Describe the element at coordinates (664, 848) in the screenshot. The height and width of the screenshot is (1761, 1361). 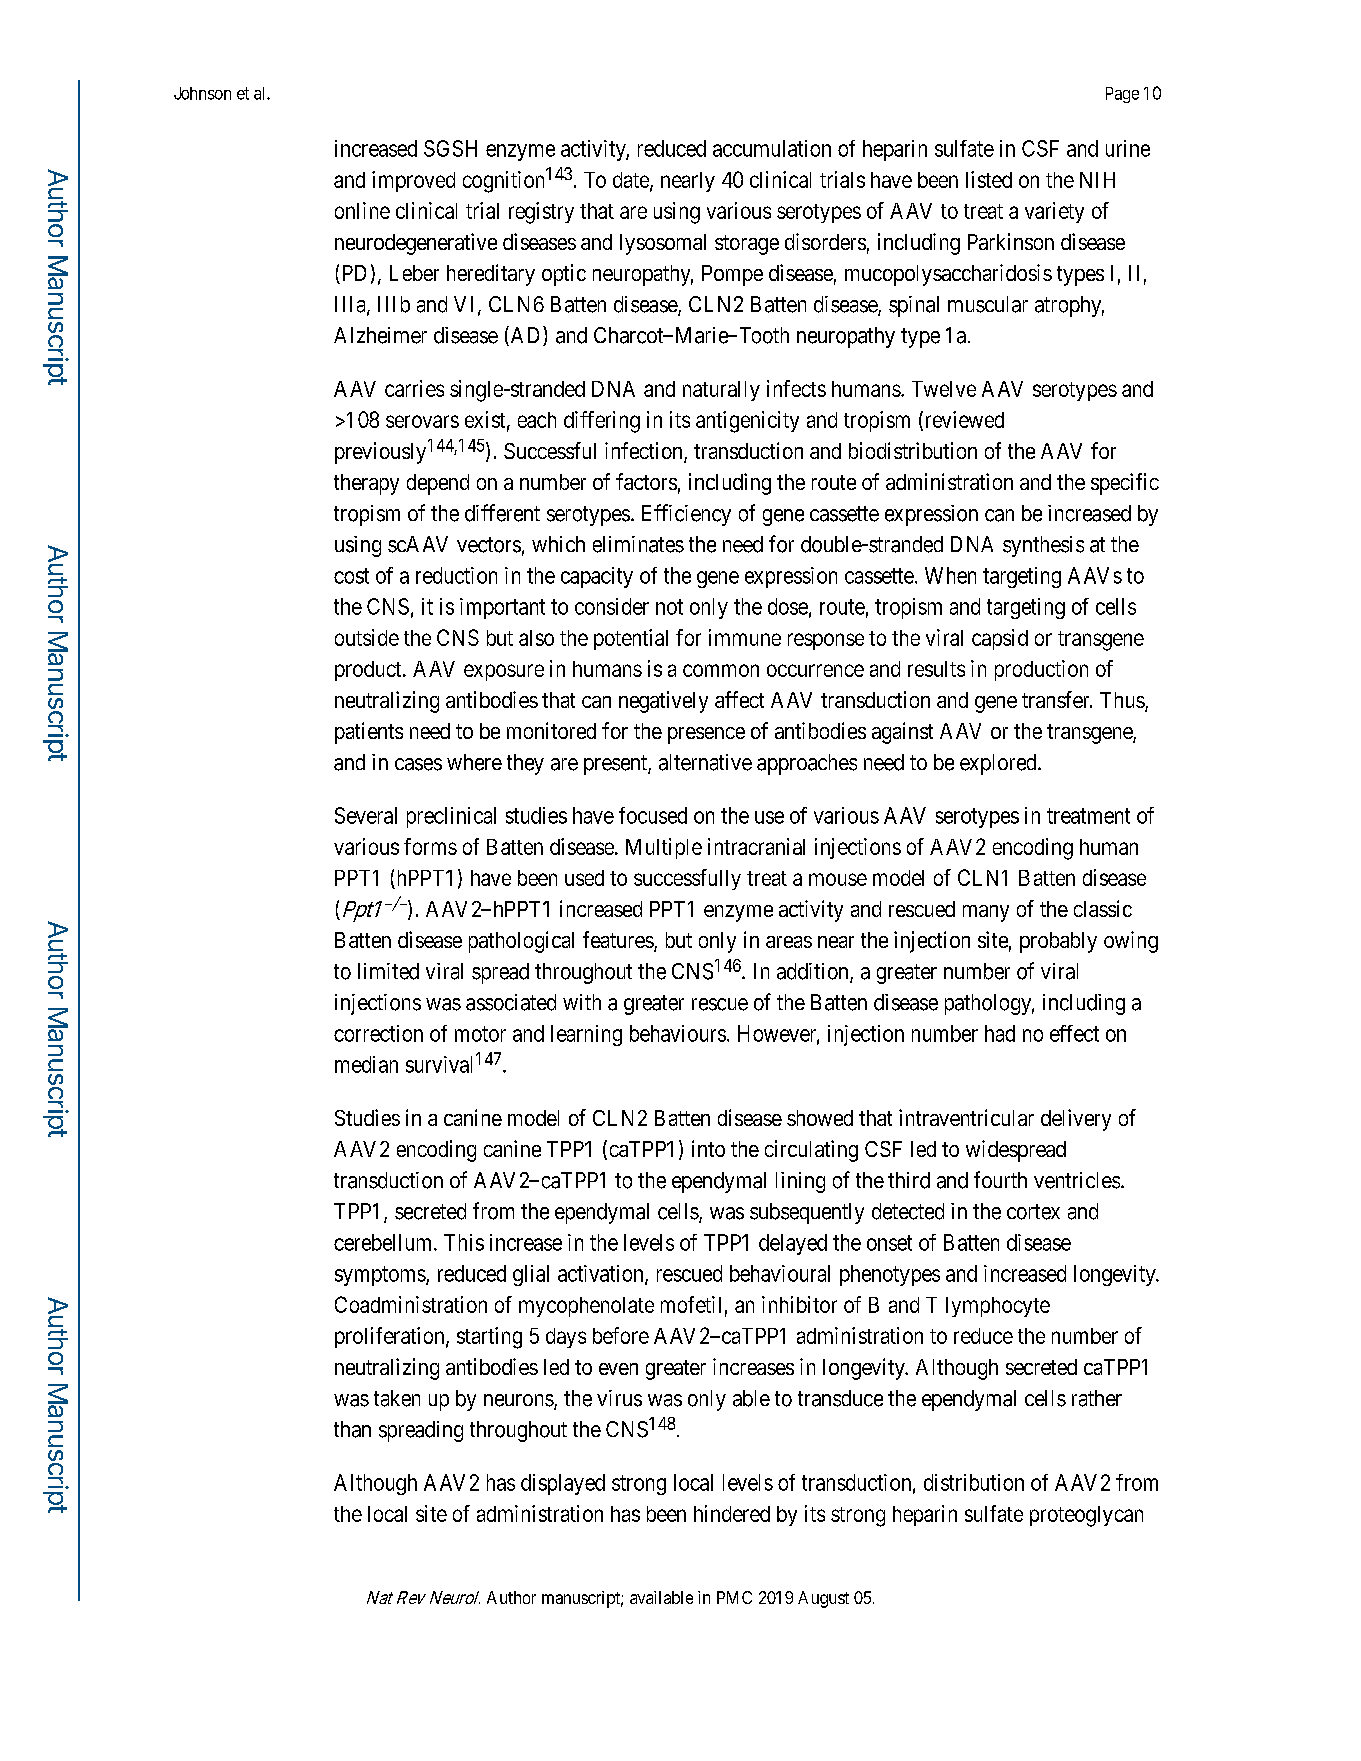
I see `Multiple` at that location.
